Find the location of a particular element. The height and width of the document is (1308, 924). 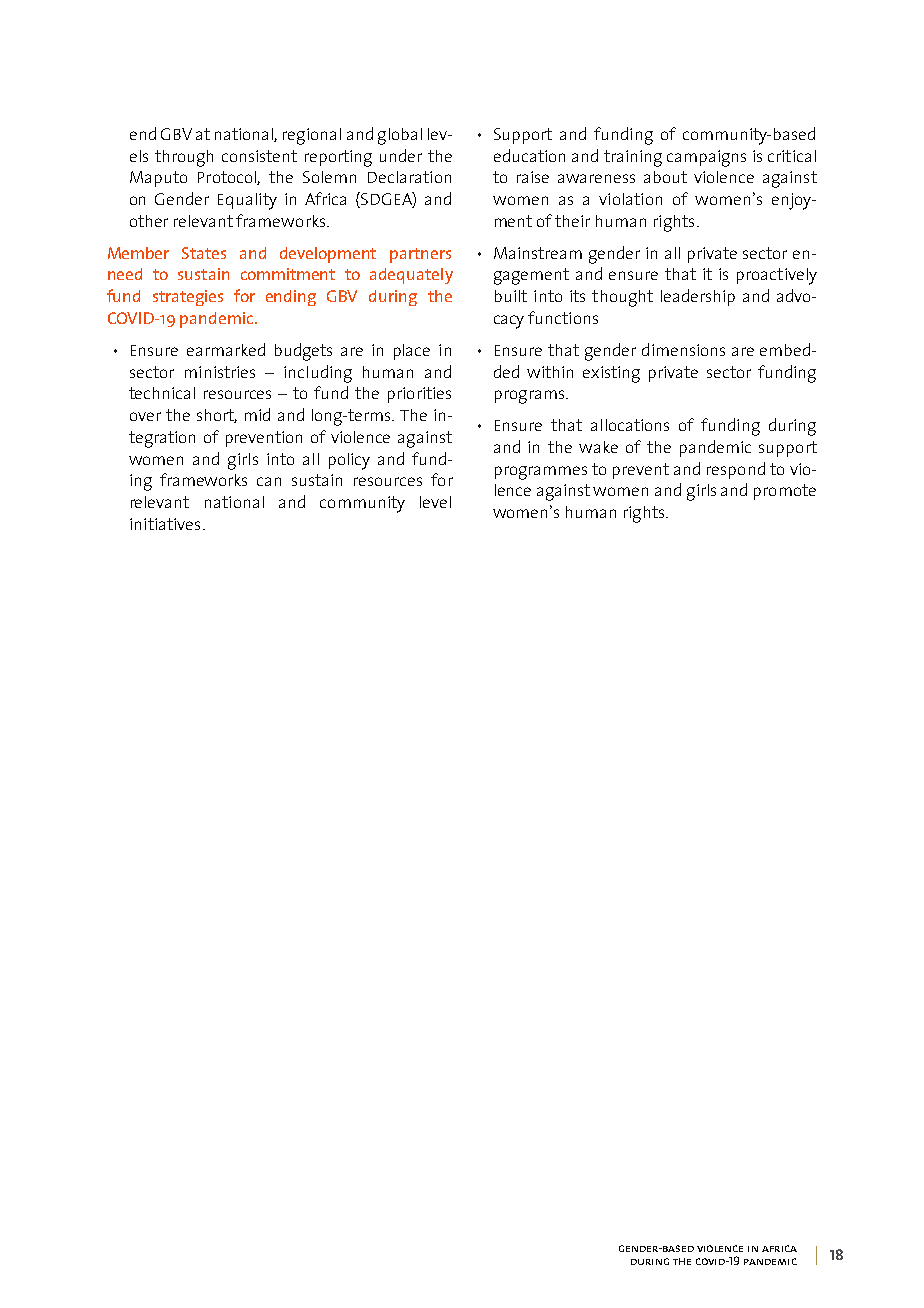

consistent is located at coordinates (259, 156).
